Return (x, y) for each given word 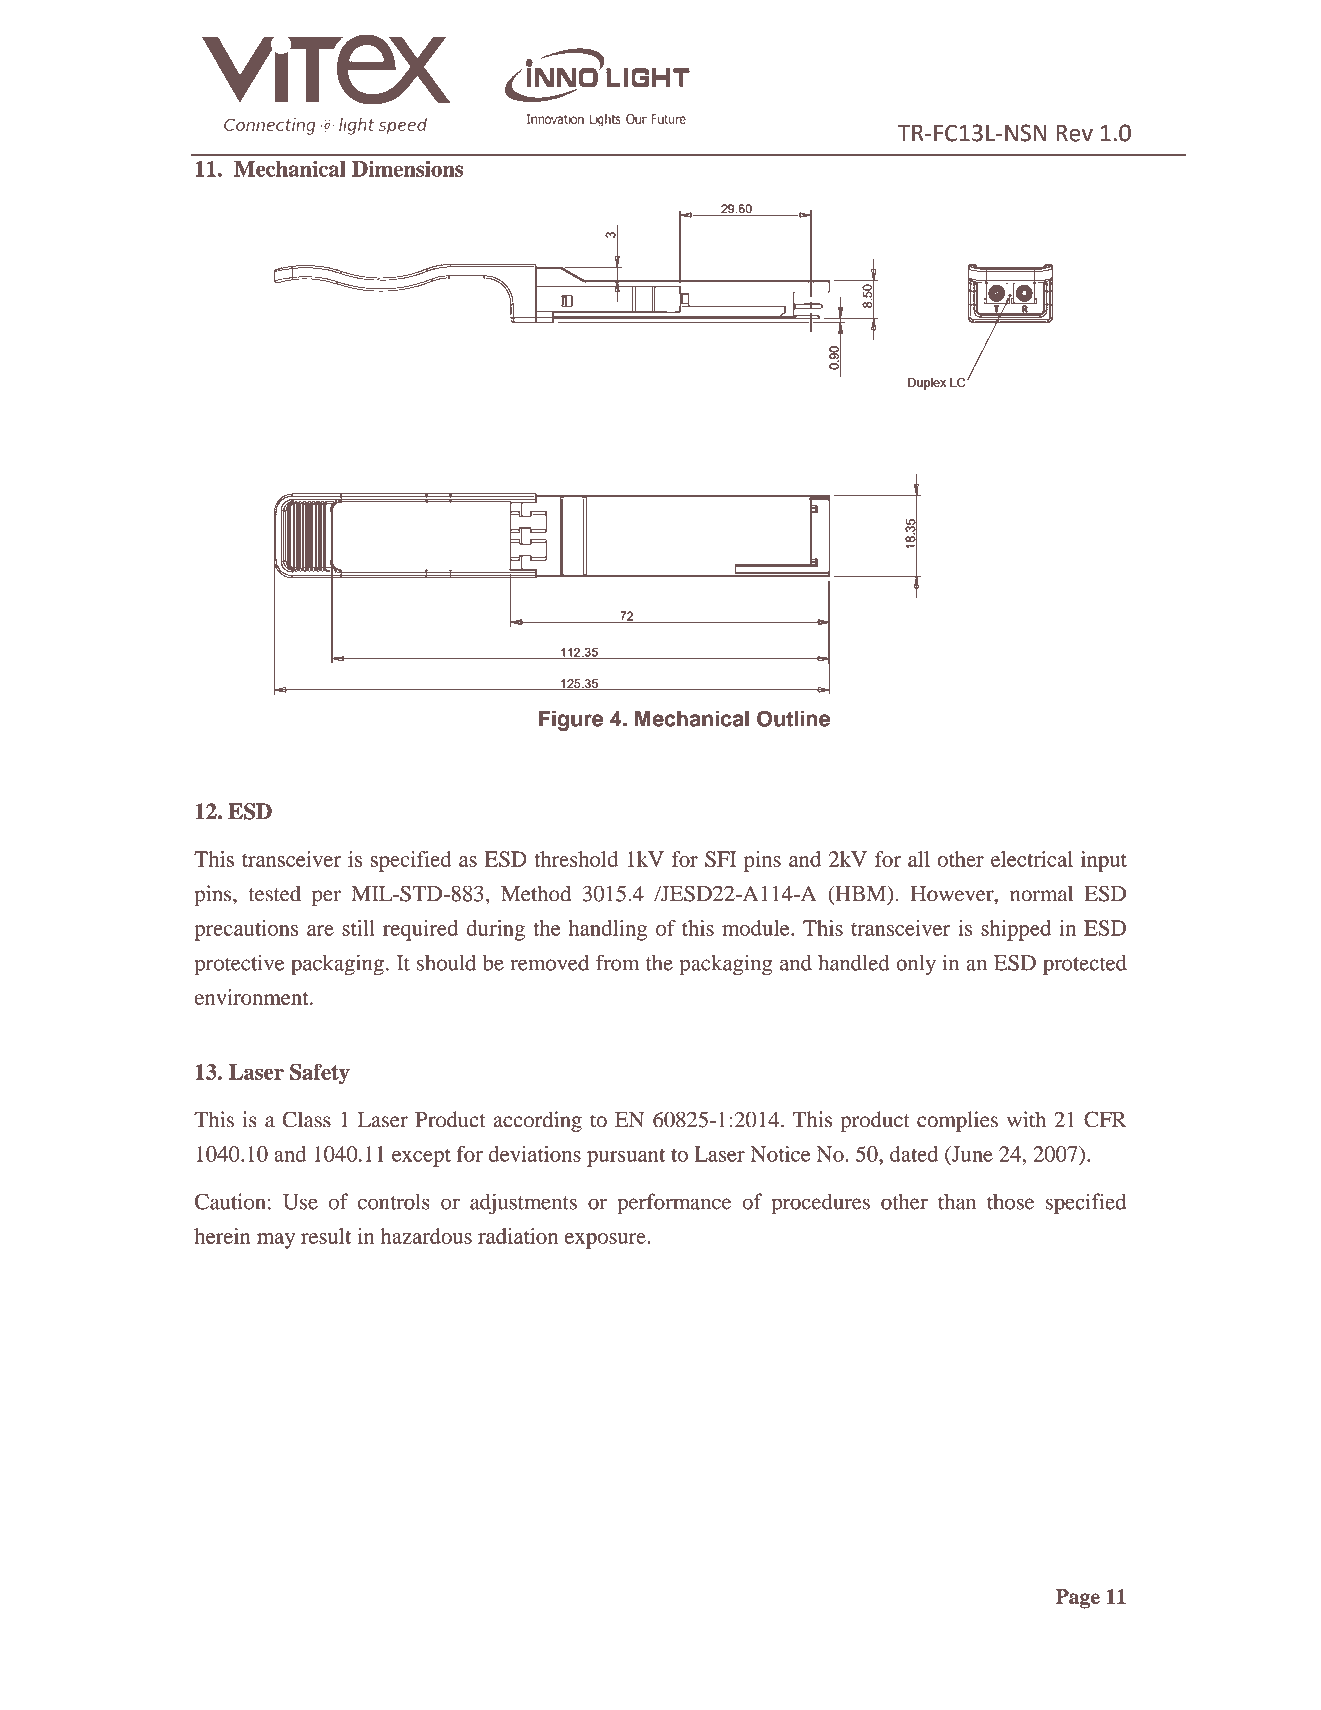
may (276, 1241)
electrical (1032, 859)
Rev (1074, 133)
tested (275, 893)
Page (1078, 1599)
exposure (606, 1241)
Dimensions (407, 168)
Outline (793, 718)
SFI (721, 859)
